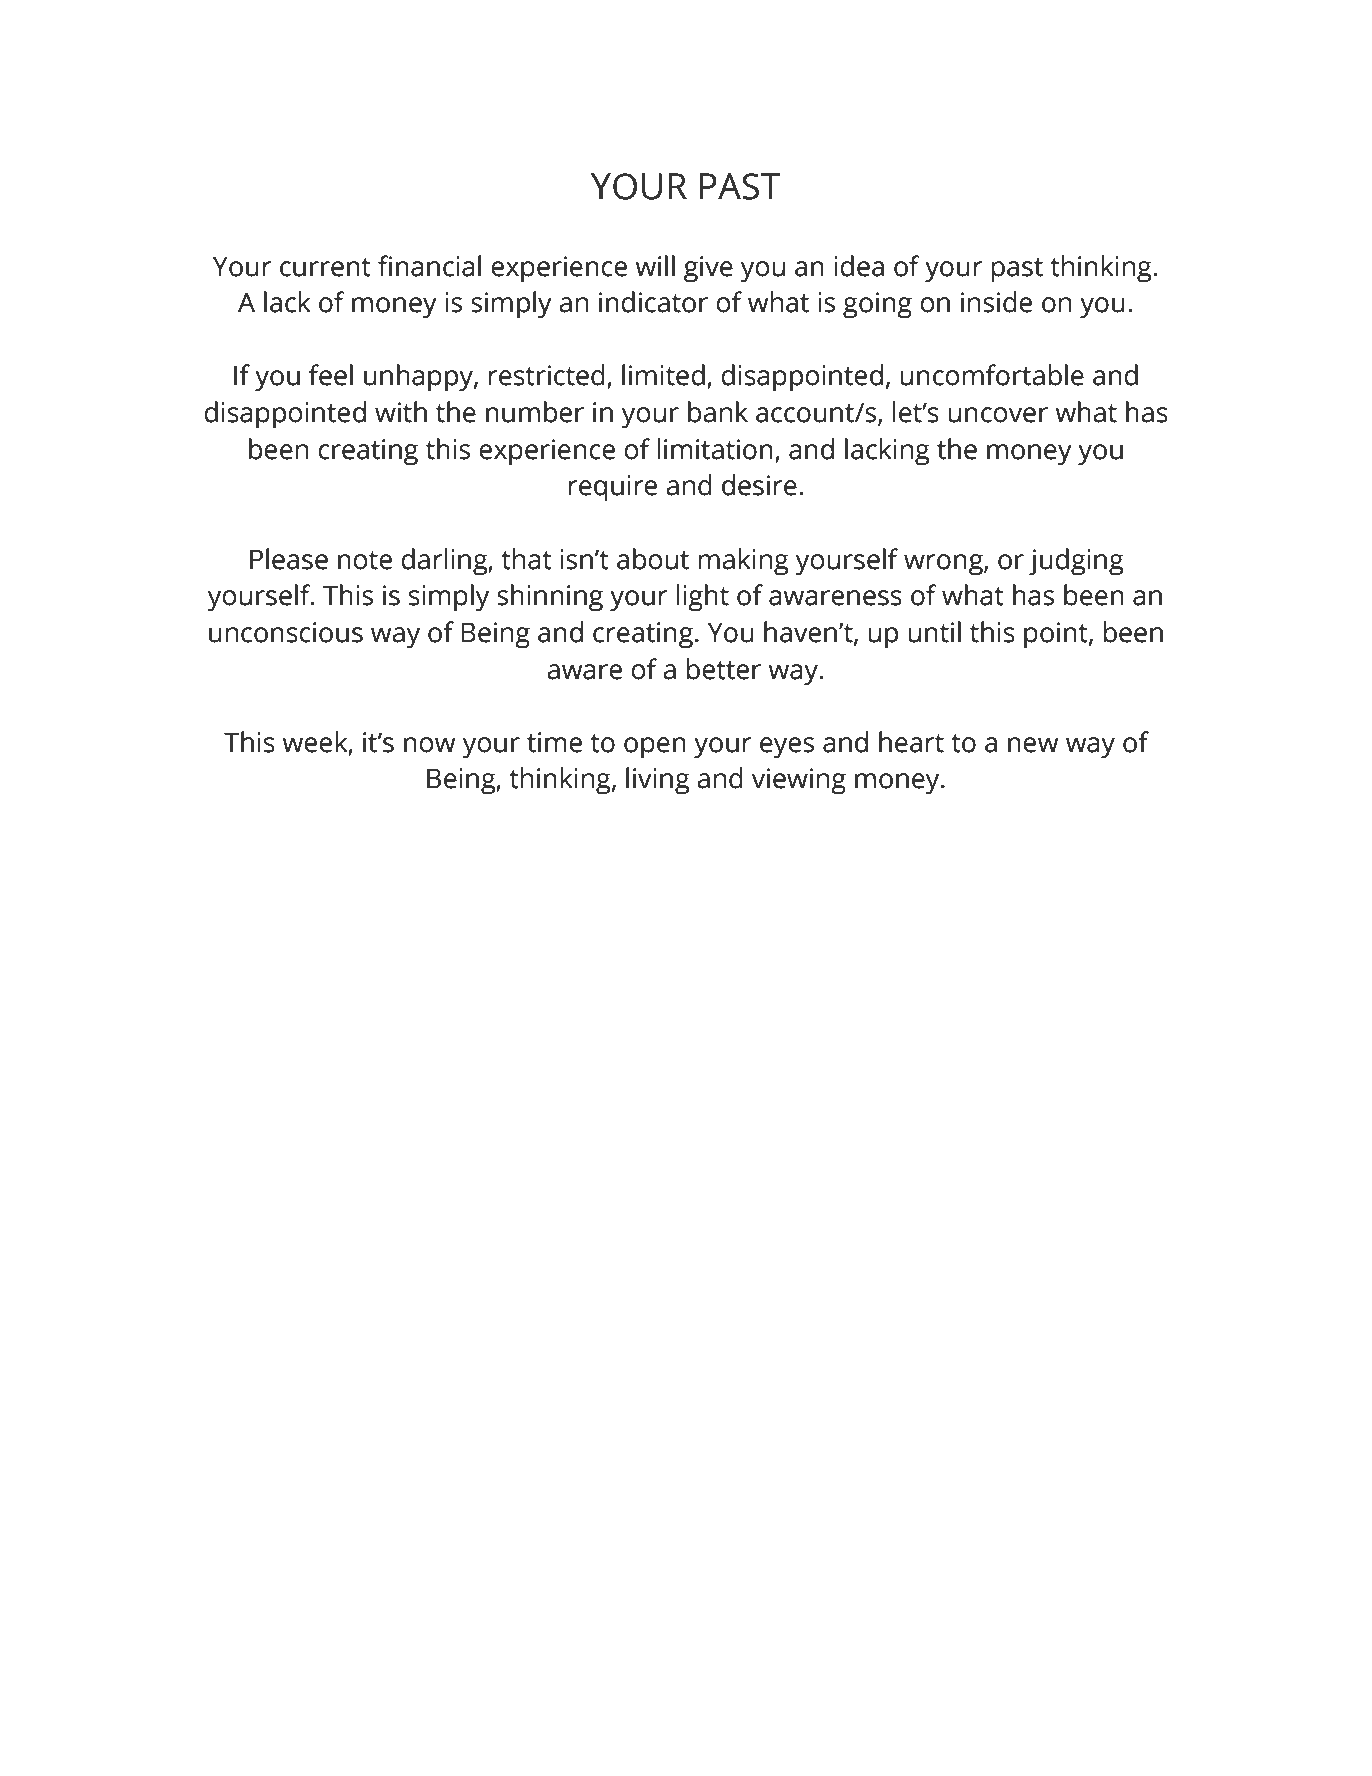 This screenshot has width=1372, height=1776. I want to click on note, so click(365, 560).
